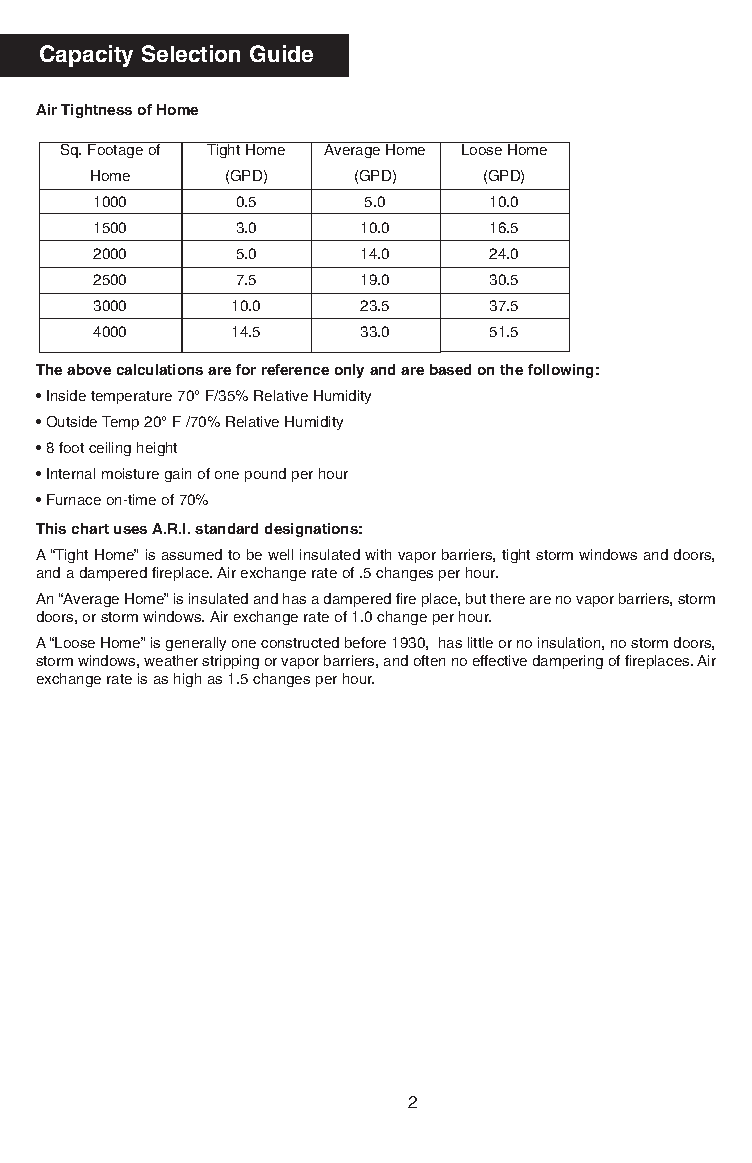  Describe the element at coordinates (295, 369) in the screenshot. I see `reference` at that location.
